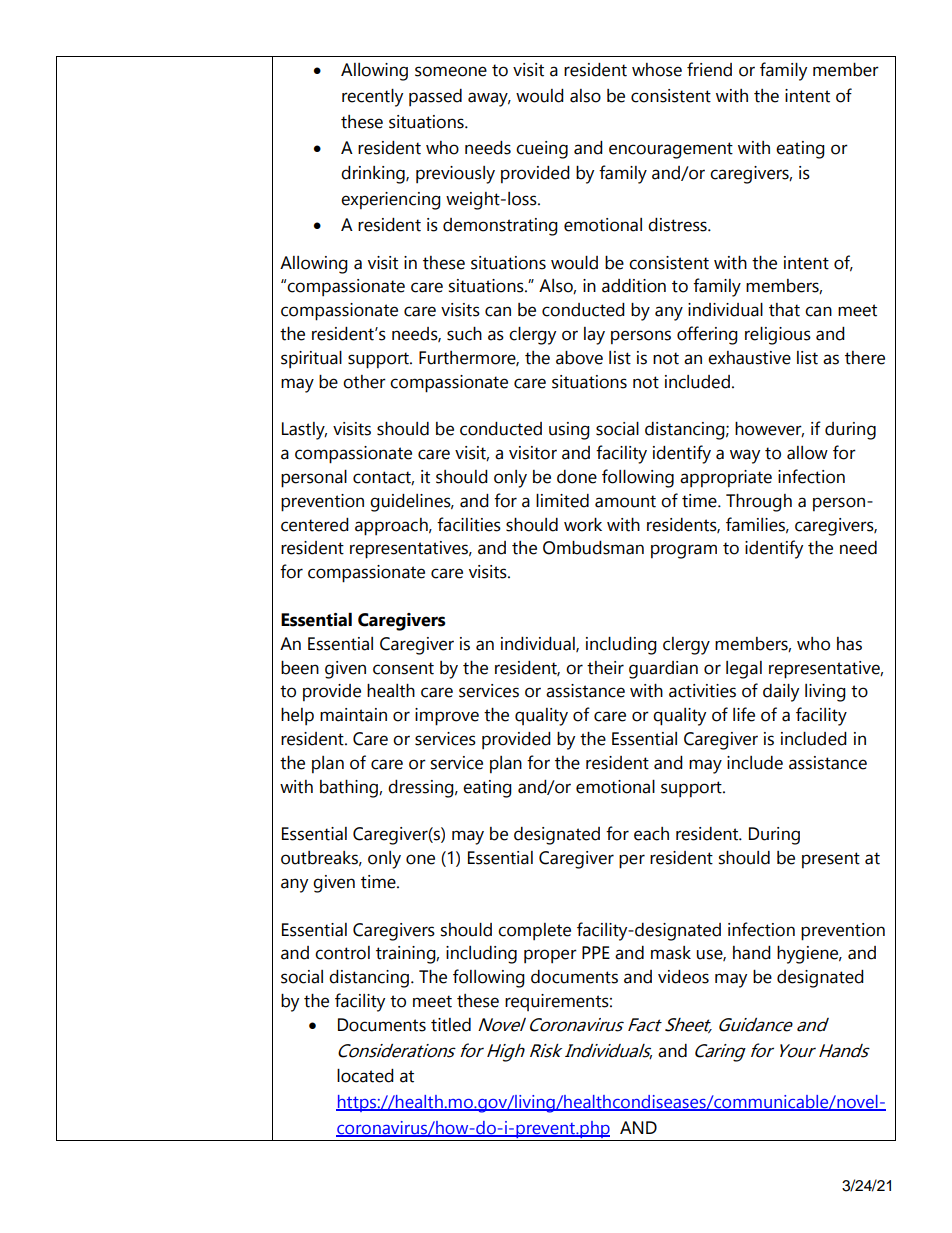  I want to click on located, so click(365, 1076).
